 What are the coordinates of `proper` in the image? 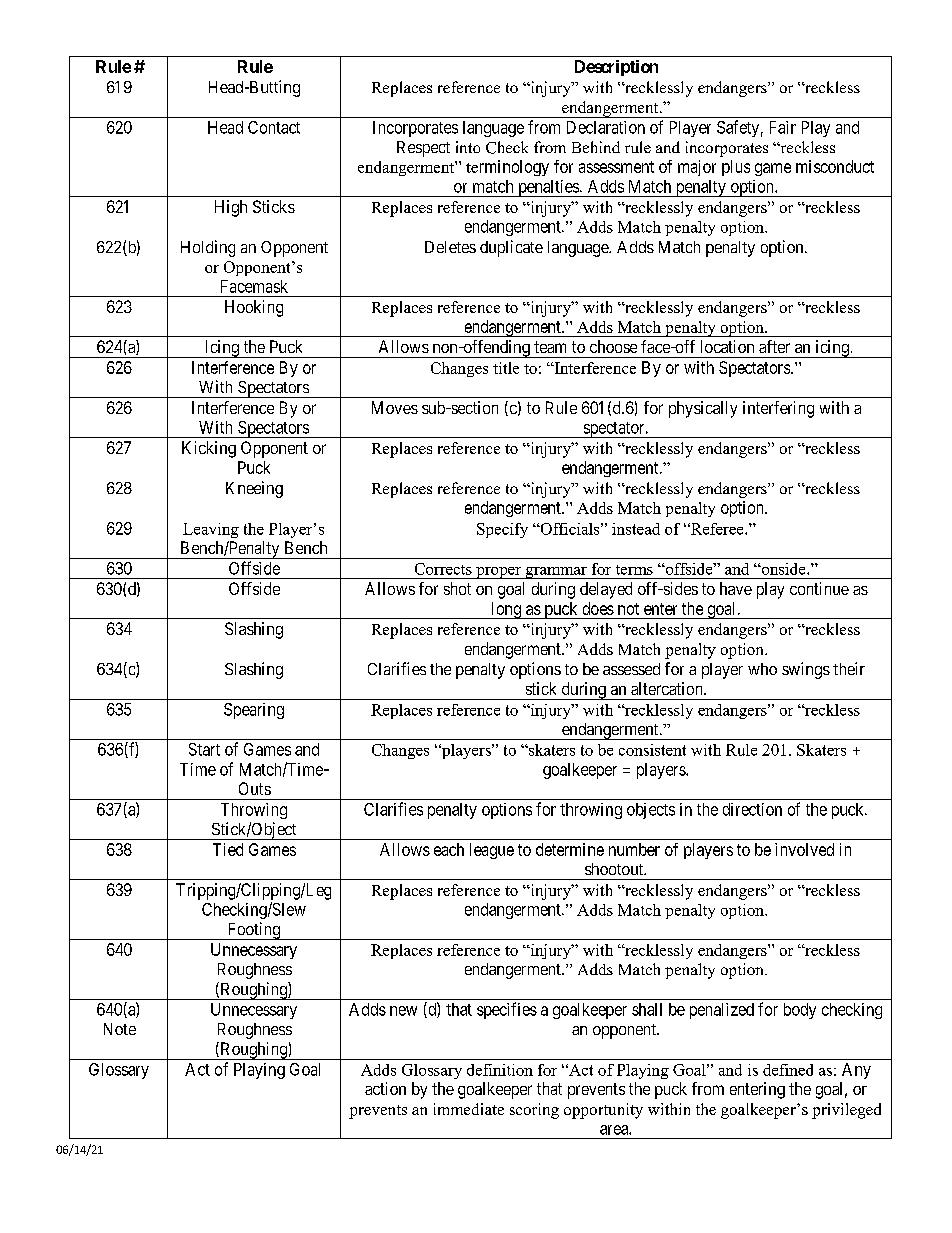 It's located at (498, 573).
